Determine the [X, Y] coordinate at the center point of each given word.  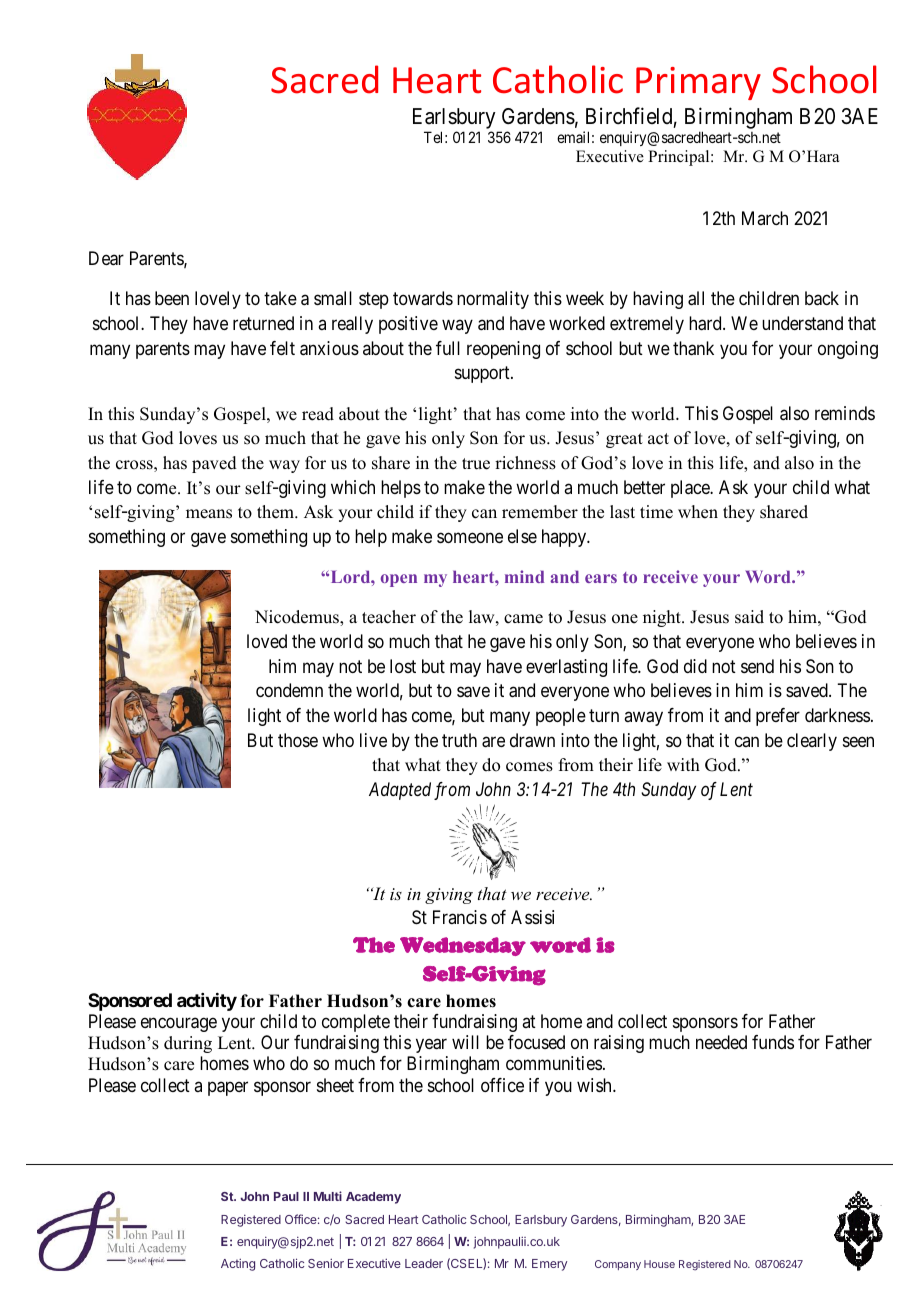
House [659, 1264]
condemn [289, 690]
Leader [424, 1263]
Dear [106, 258]
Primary [698, 83]
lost [403, 666]
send [757, 666]
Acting [238, 1264]
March [765, 218]
